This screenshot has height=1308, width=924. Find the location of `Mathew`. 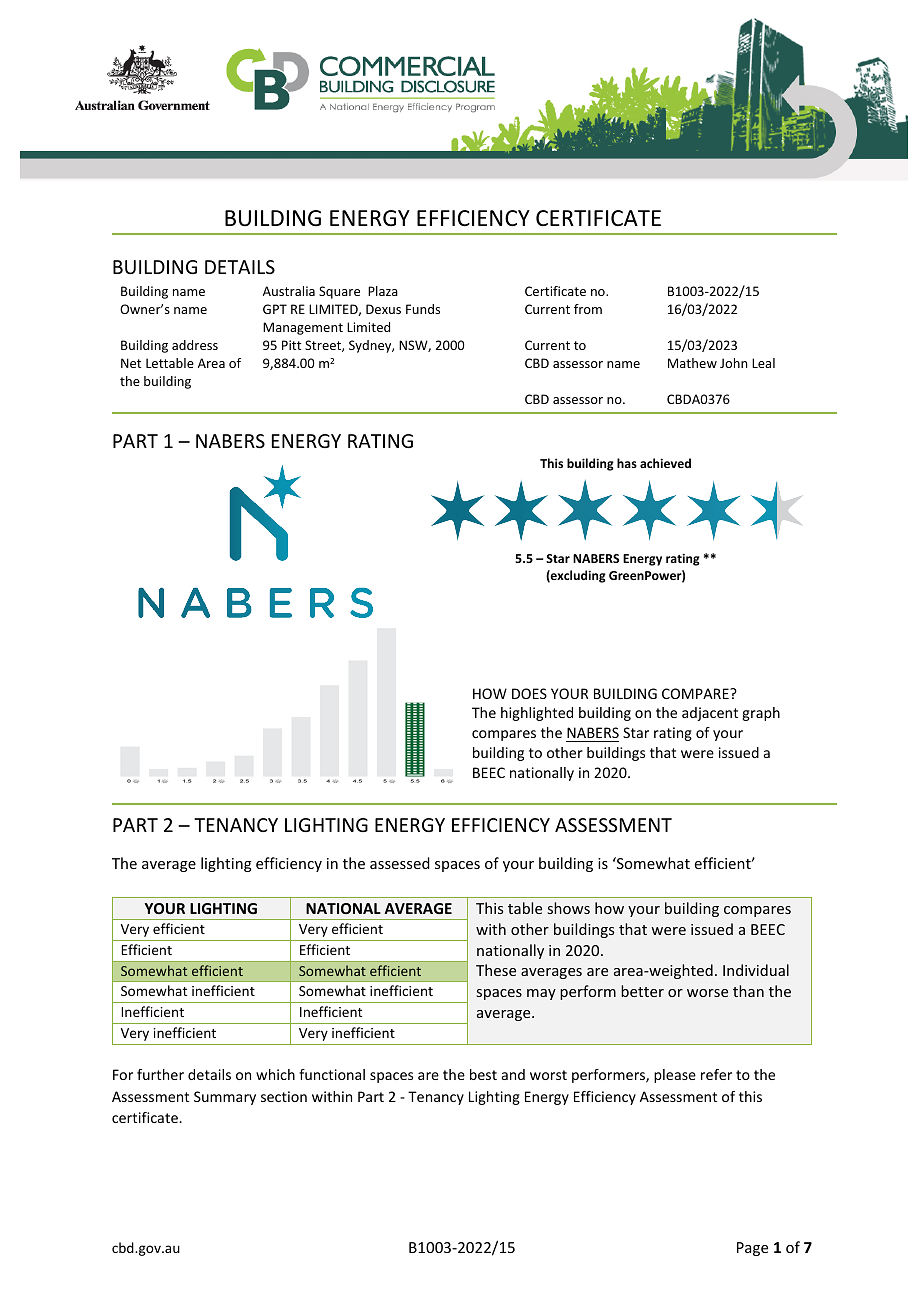

Mathew is located at coordinates (692, 363).
